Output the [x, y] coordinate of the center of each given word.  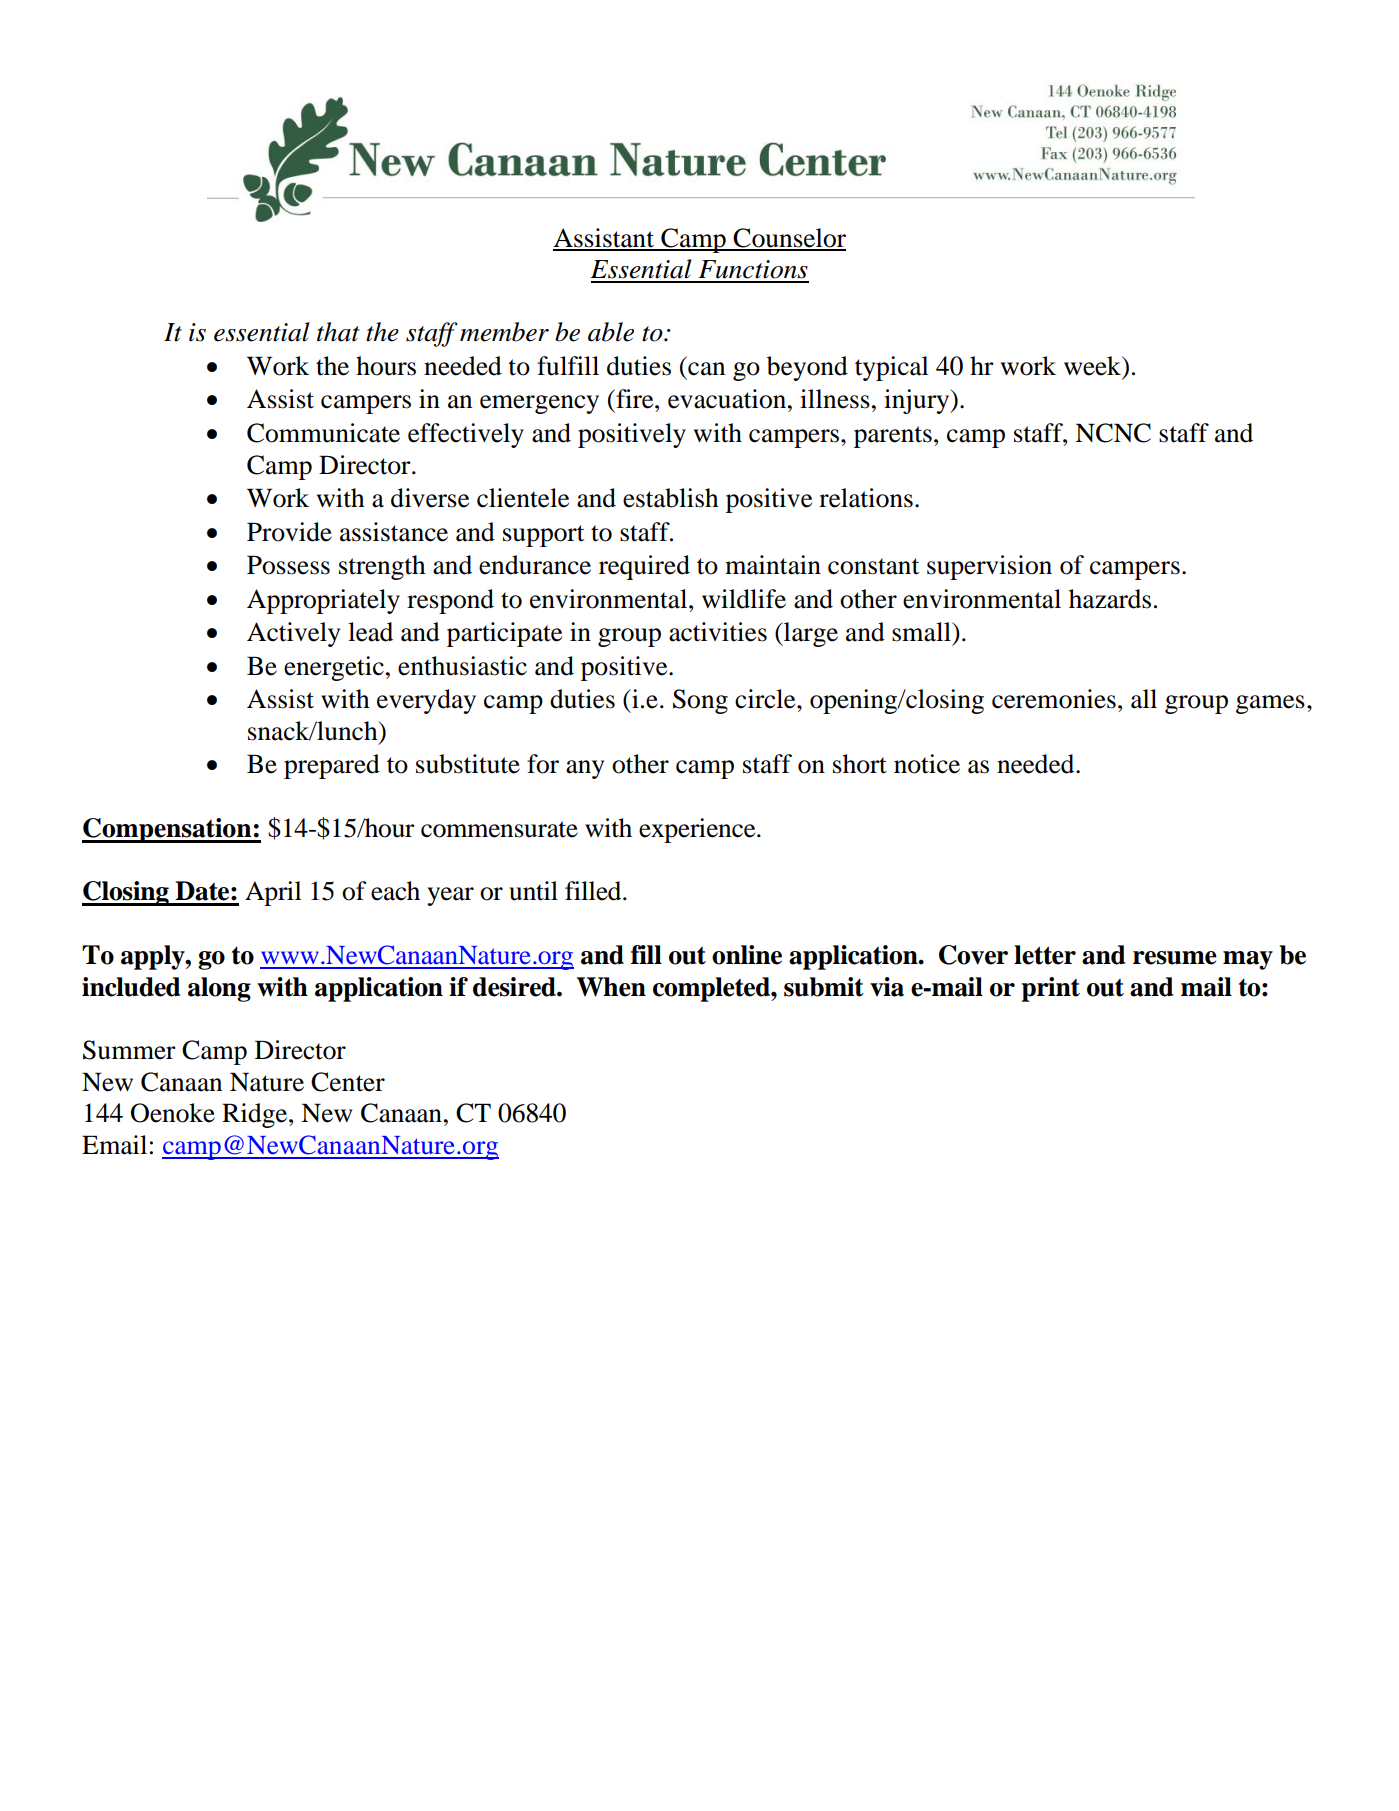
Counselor [789, 239]
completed [712, 989]
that [338, 332]
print [1051, 989]
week [1094, 367]
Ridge [256, 1115]
